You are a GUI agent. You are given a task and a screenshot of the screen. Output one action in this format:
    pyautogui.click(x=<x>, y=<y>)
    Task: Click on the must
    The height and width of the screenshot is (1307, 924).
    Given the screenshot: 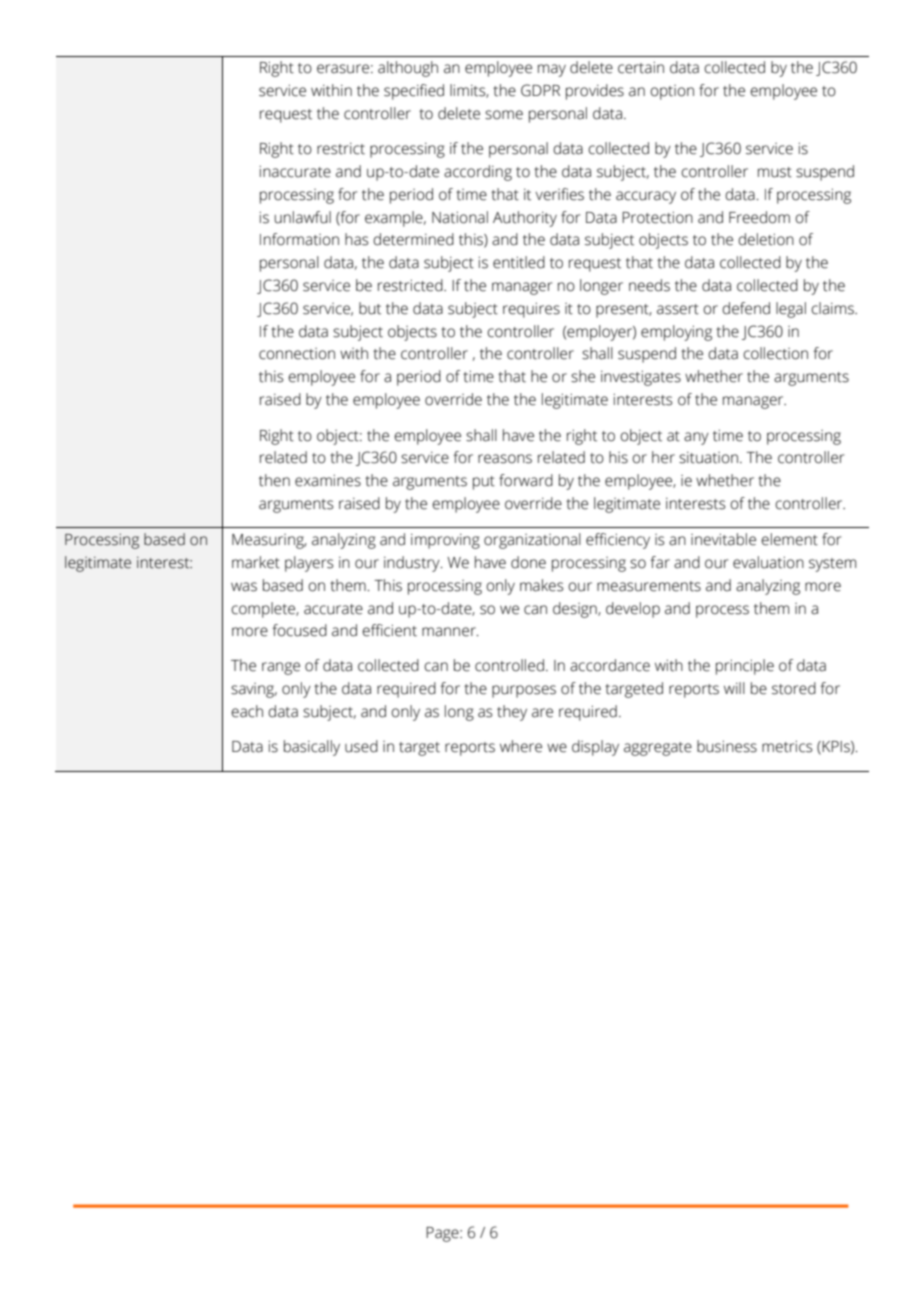 What is the action you would take?
    pyautogui.click(x=775, y=172)
